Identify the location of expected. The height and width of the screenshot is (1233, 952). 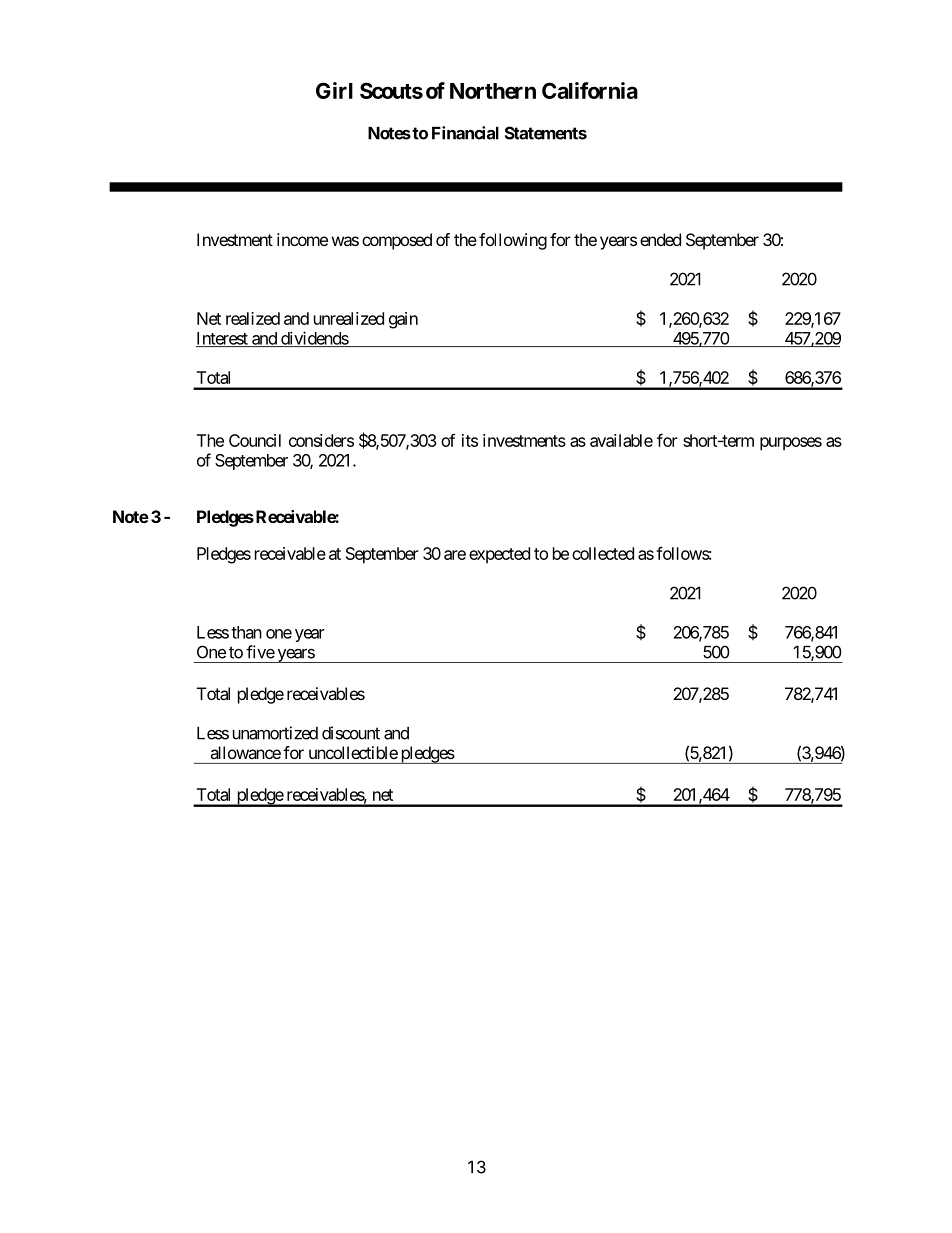
(499, 555).
